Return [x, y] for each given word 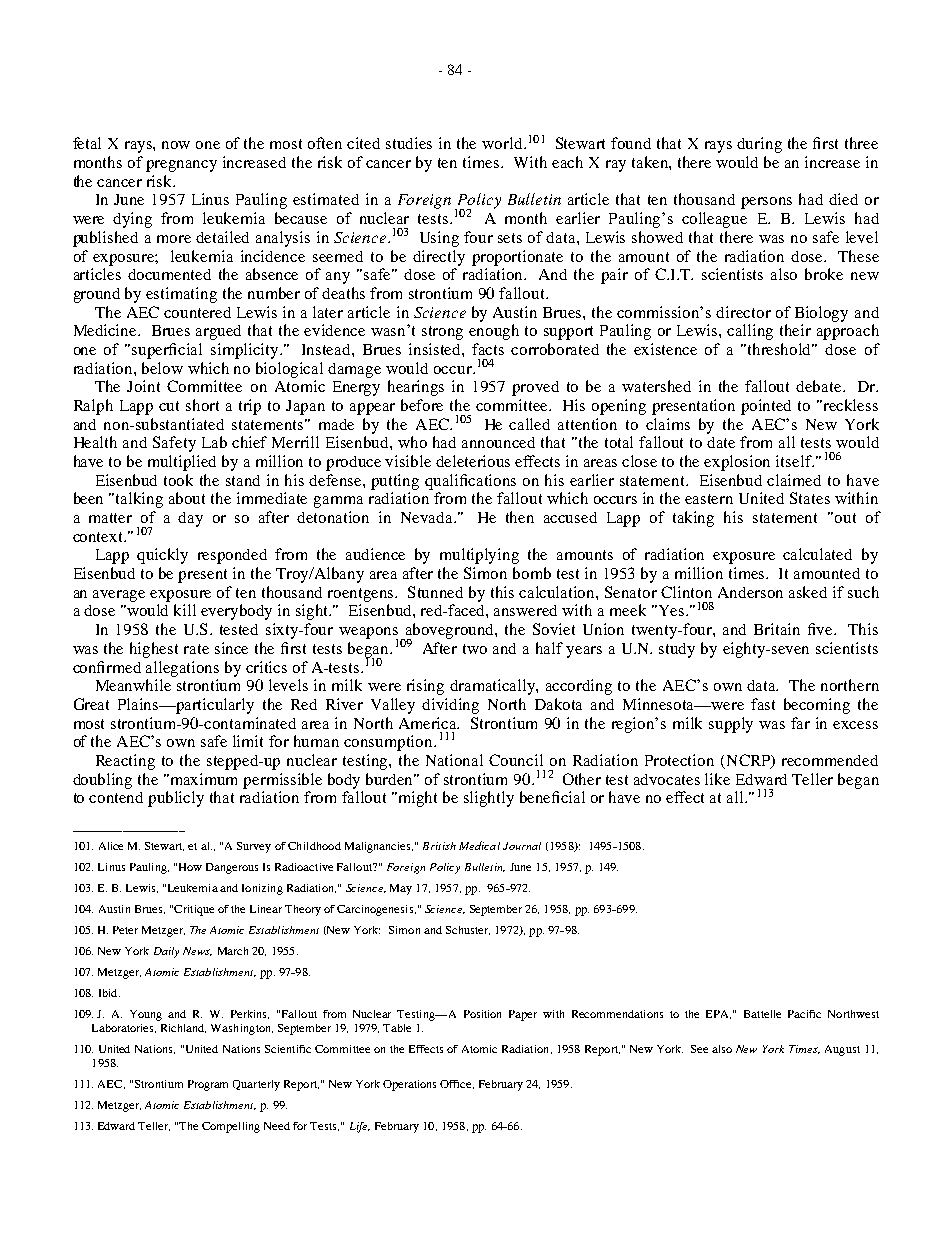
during [759, 145]
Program [208, 1085]
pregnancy [181, 166]
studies [409, 143]
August [842, 1050]
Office [457, 1084]
